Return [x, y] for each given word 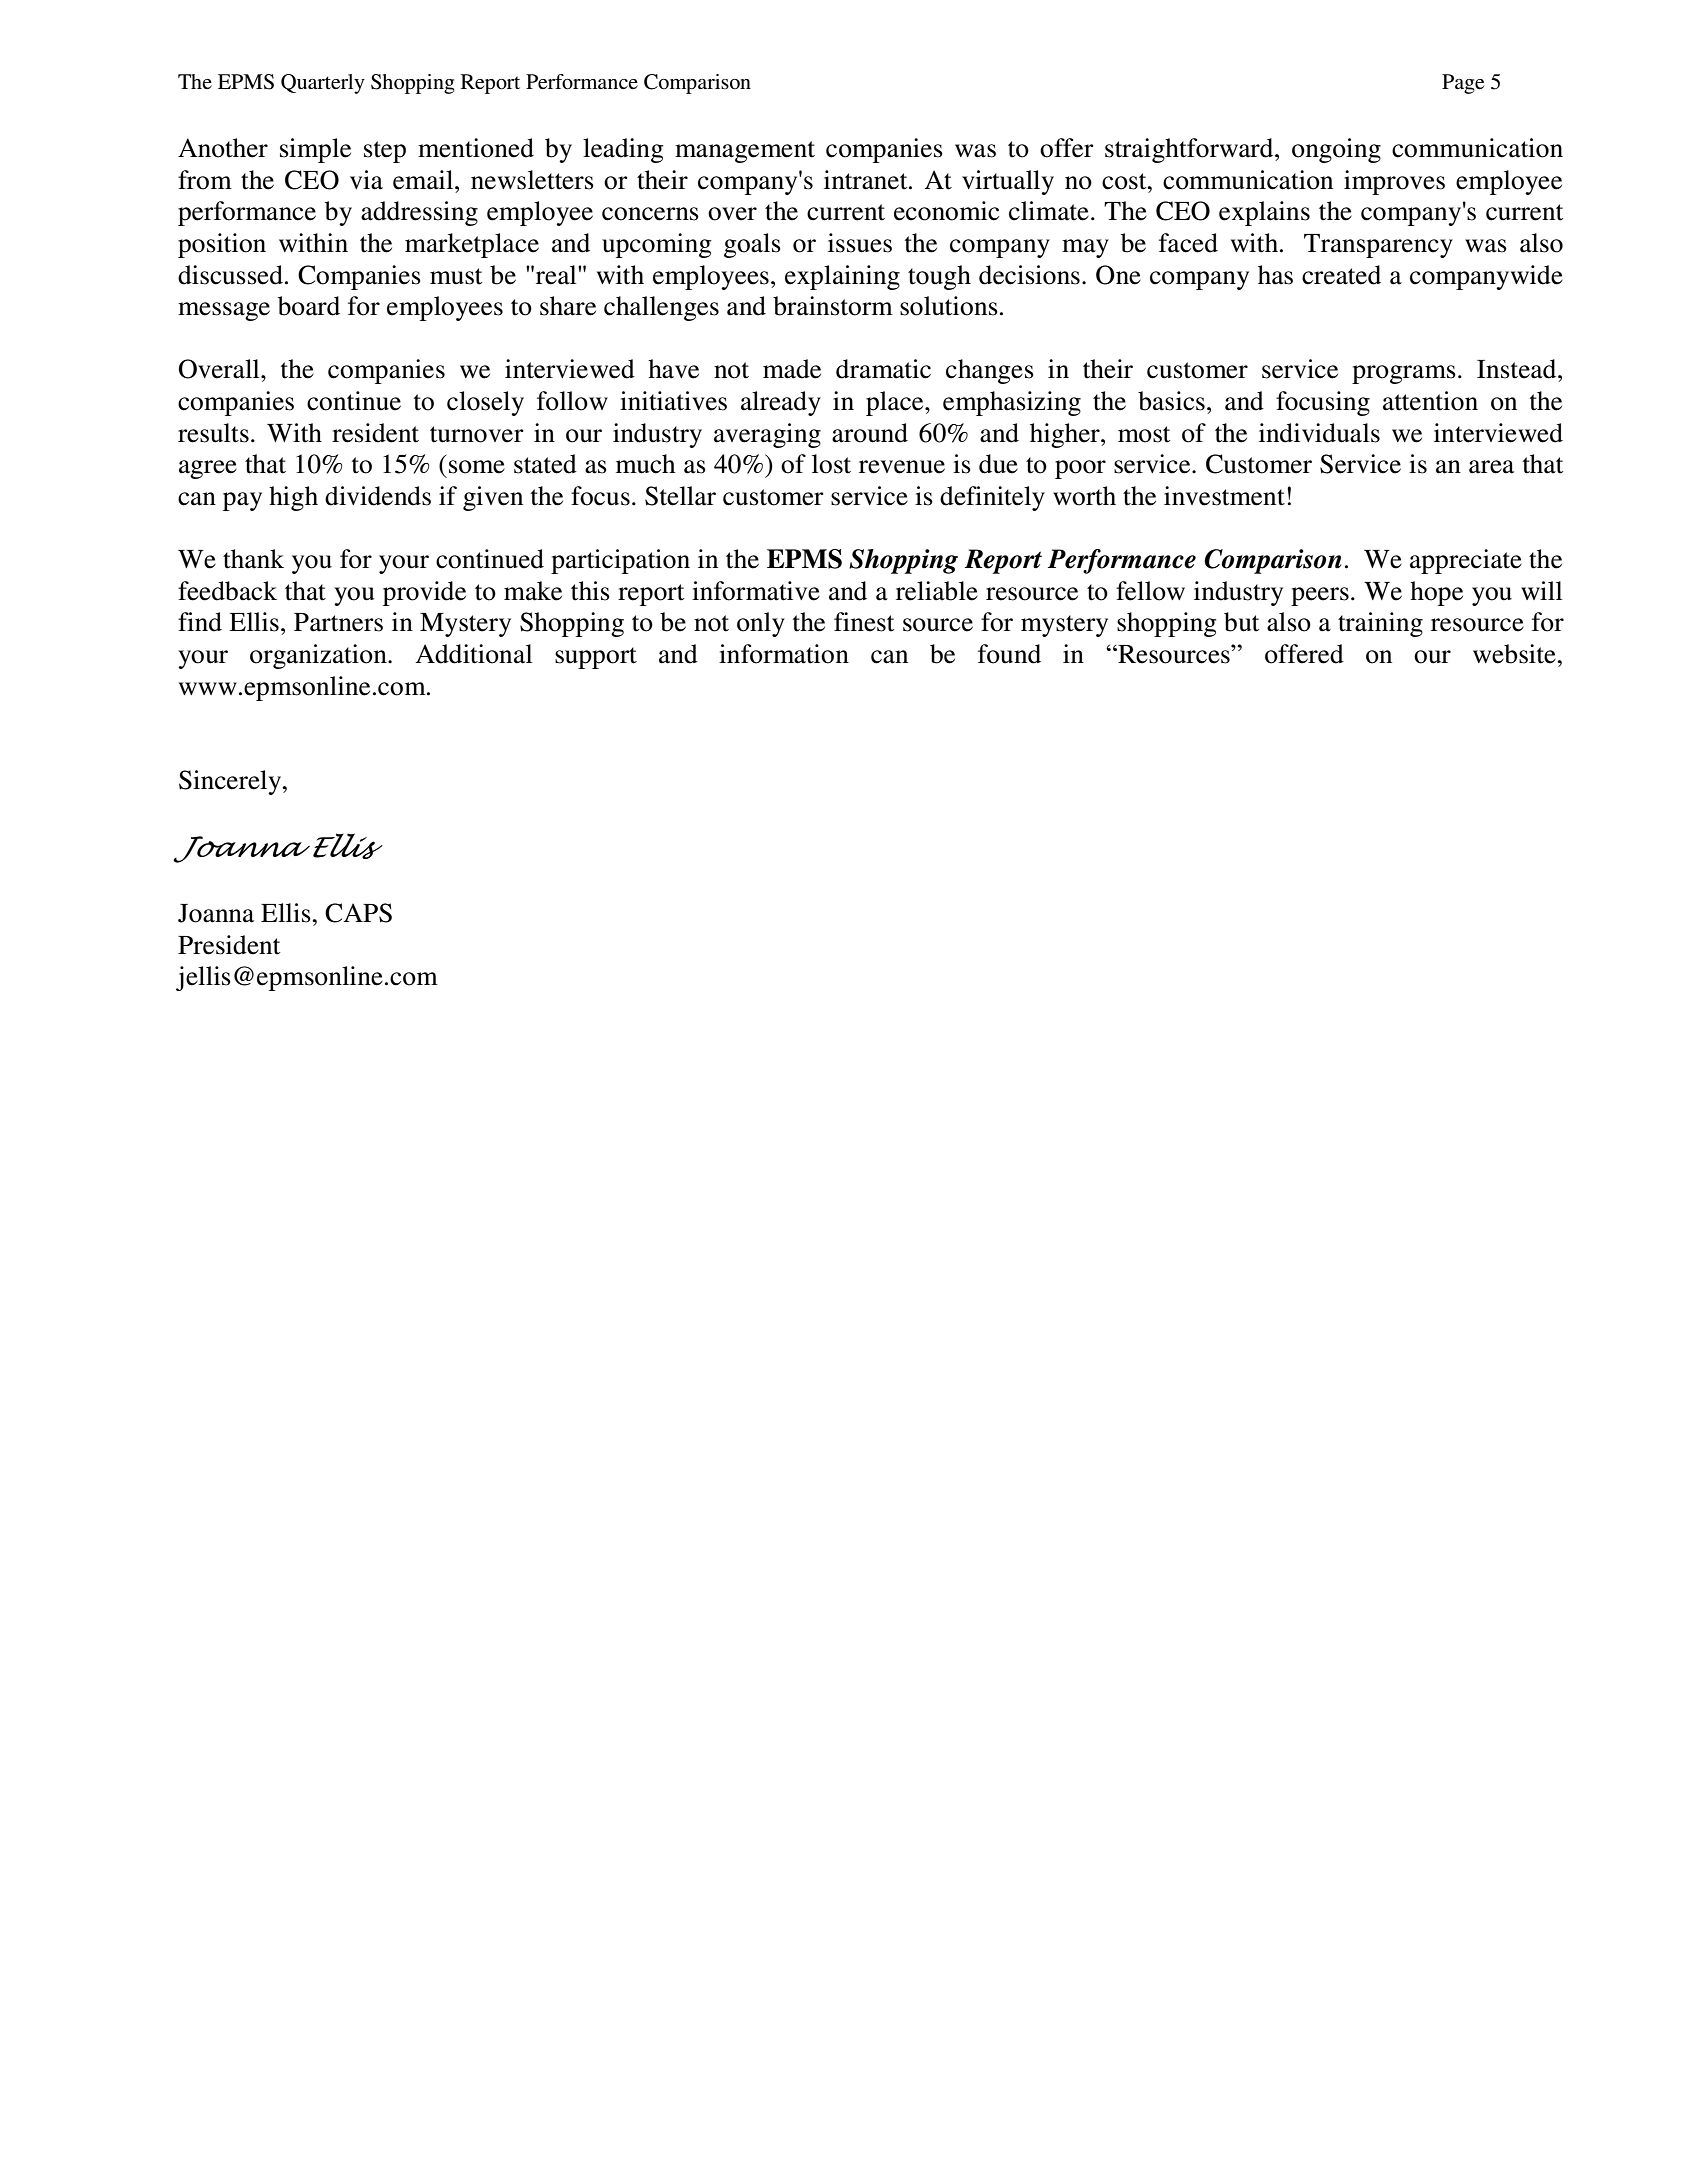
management [745, 152]
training [1380, 624]
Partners [338, 622]
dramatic [883, 369]
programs [1404, 374]
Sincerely [231, 782]
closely [485, 403]
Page [1463, 84]
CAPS [358, 913]
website [1515, 654]
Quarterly [323, 84]
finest [864, 622]
